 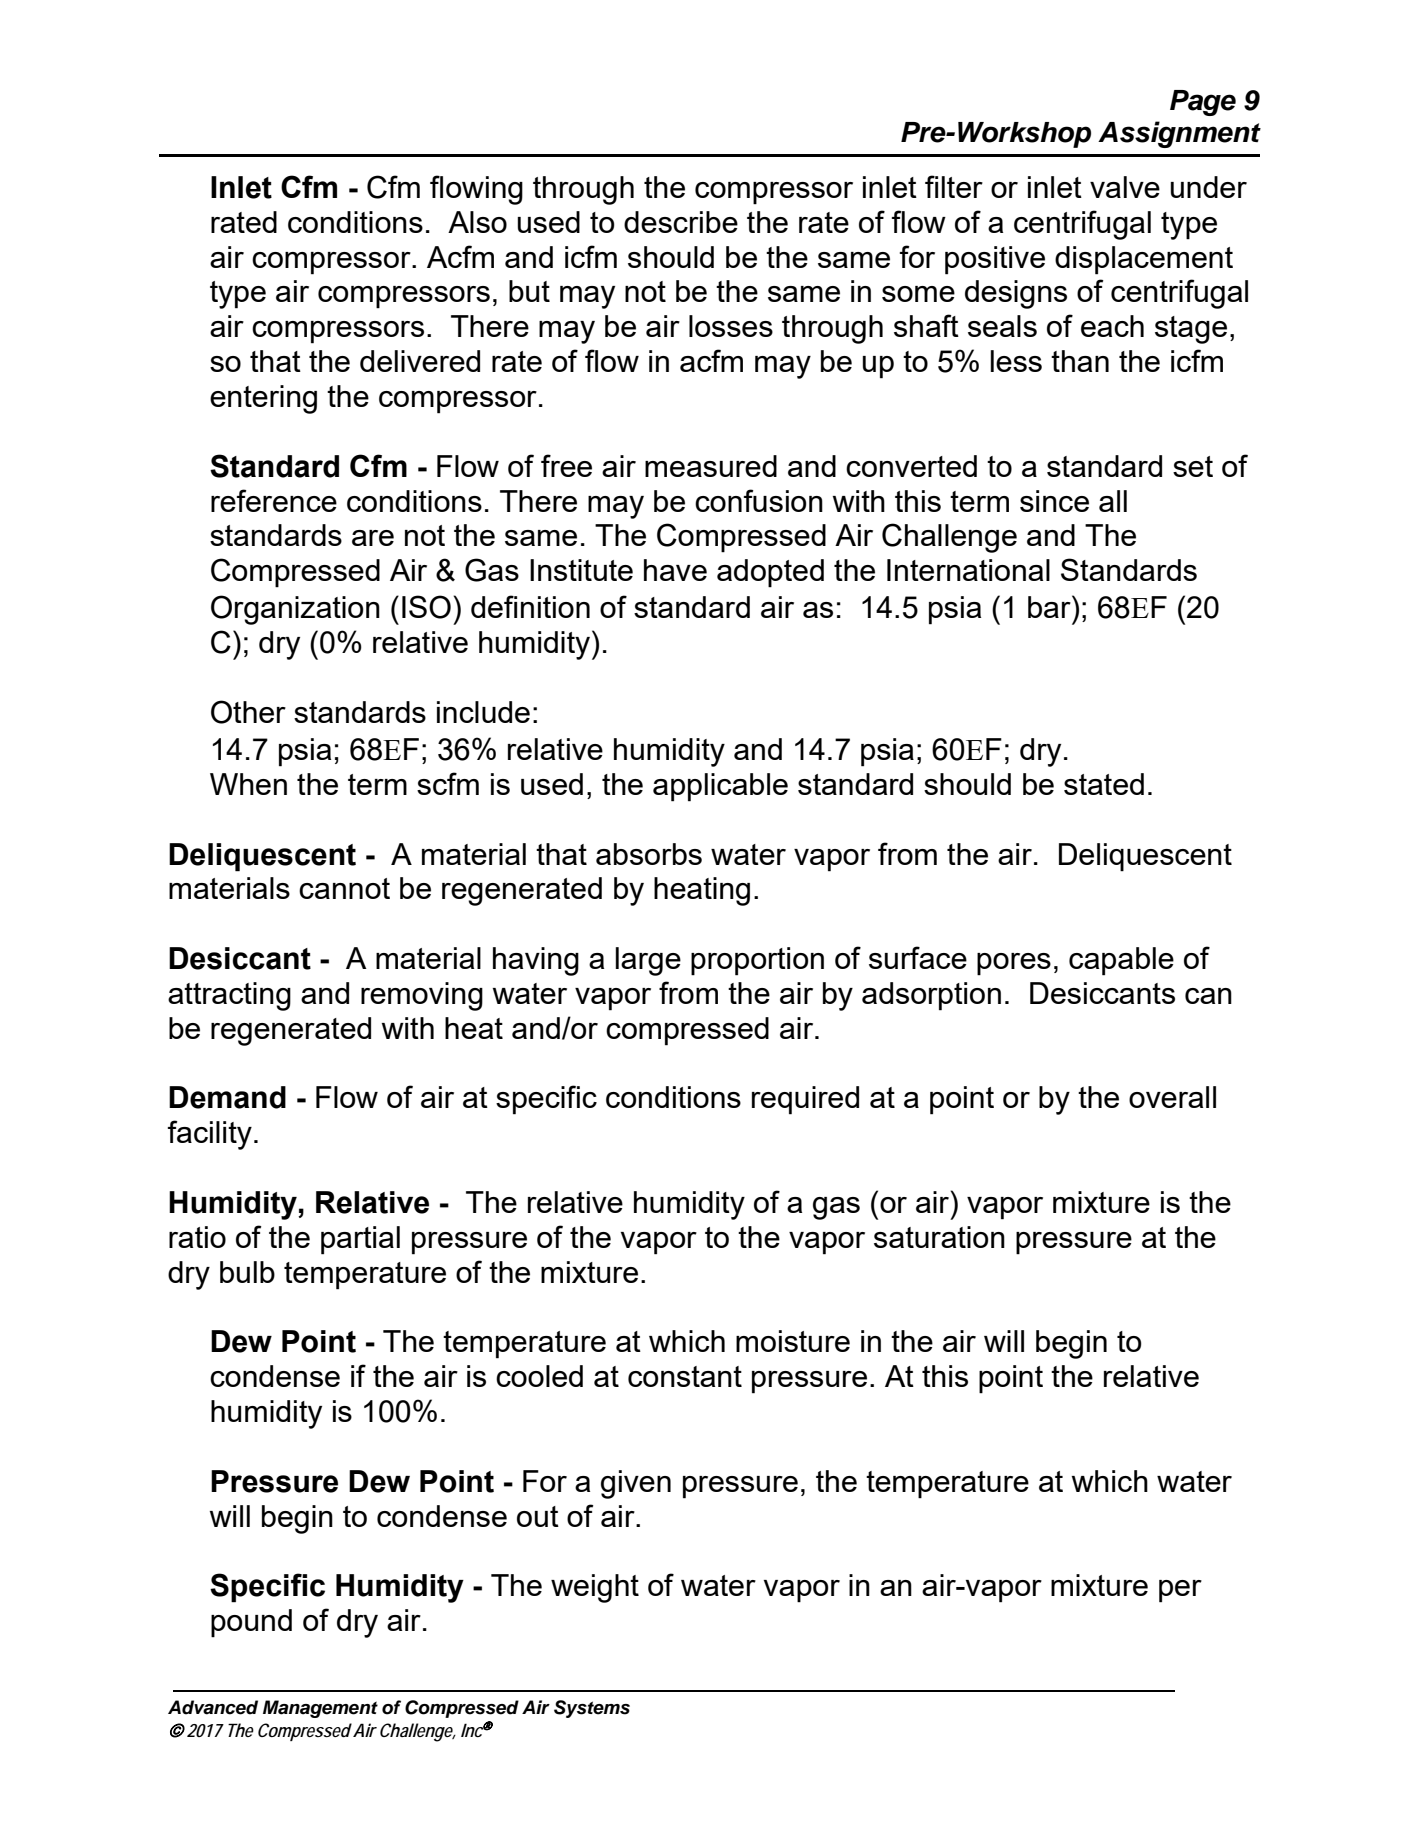 I want to click on reference, so click(x=274, y=500).
